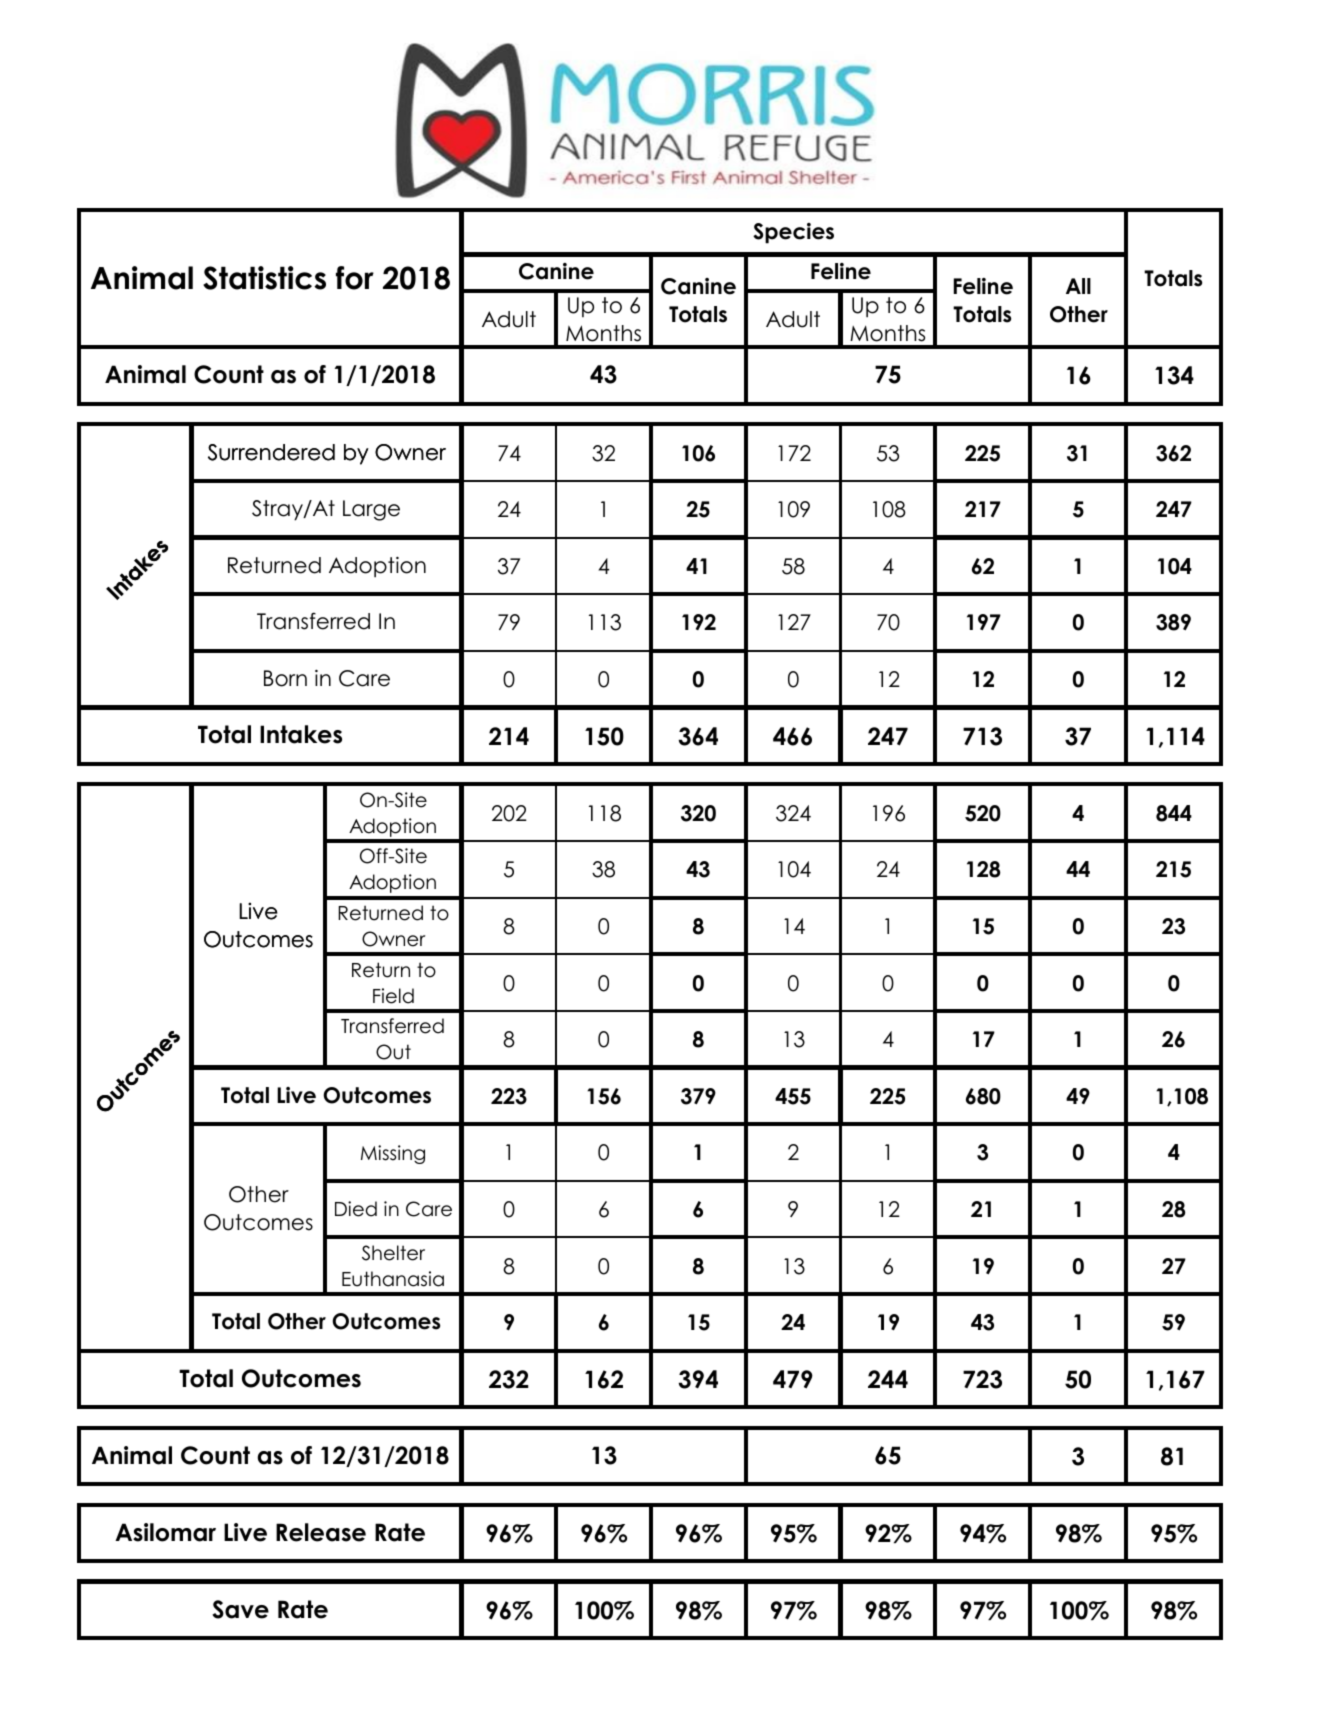 This document has height=1722, width=1331. I want to click on Save, so click(240, 1609).
